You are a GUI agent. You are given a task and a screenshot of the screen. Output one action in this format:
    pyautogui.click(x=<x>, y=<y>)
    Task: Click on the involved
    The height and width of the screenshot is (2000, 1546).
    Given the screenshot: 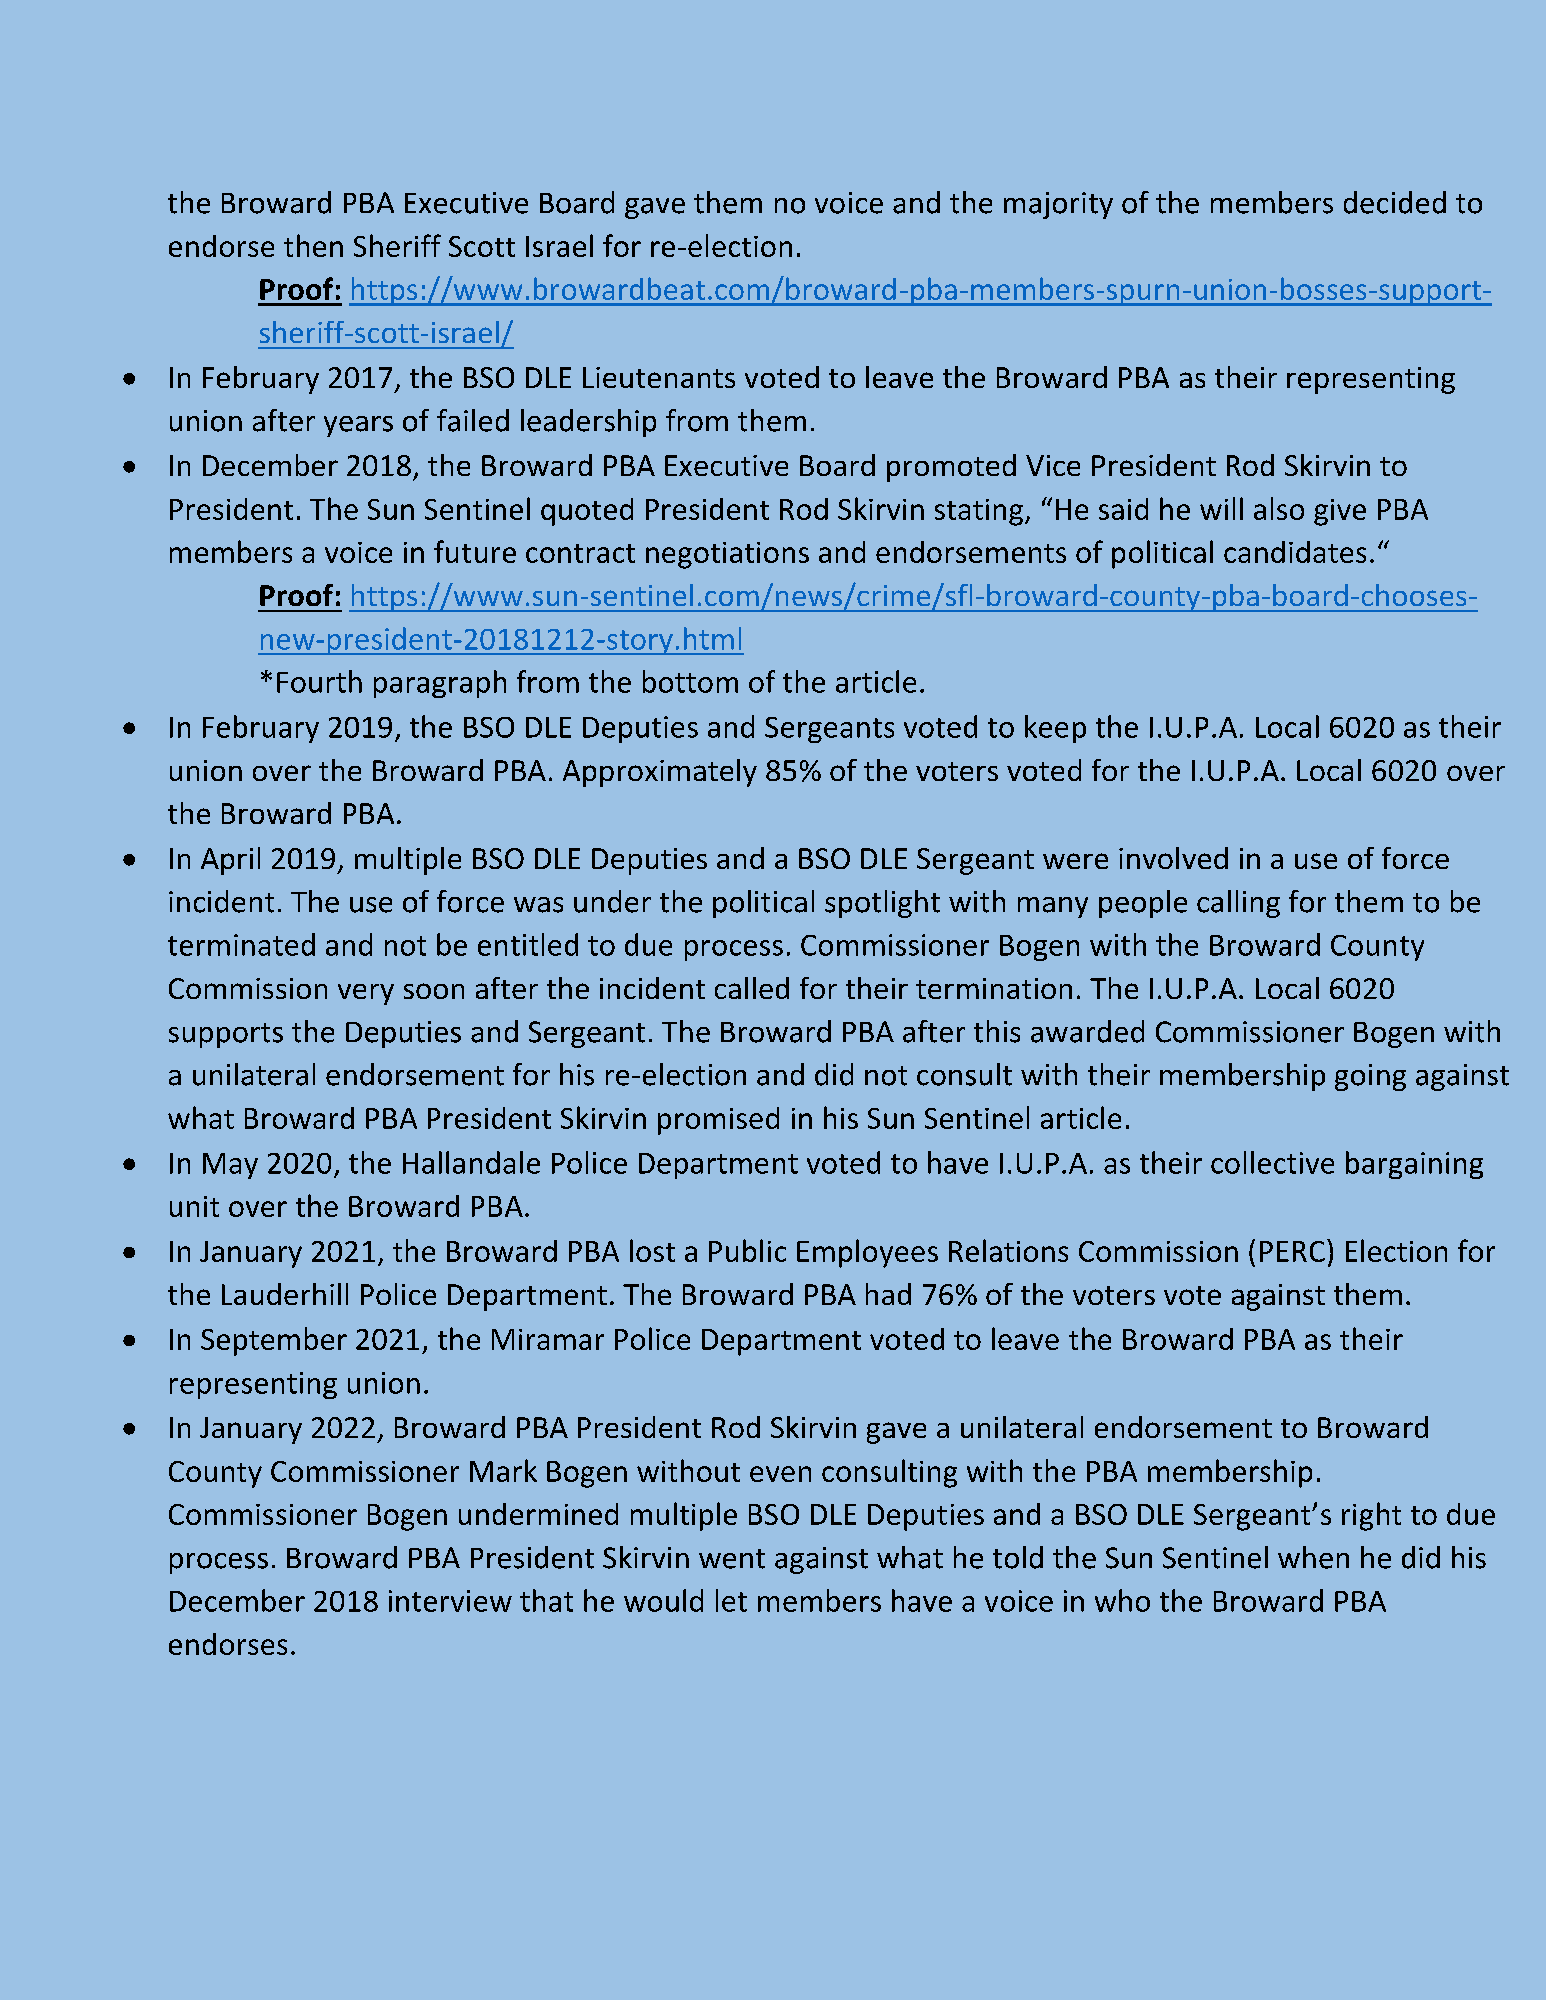 What is the action you would take?
    pyautogui.click(x=1173, y=858)
